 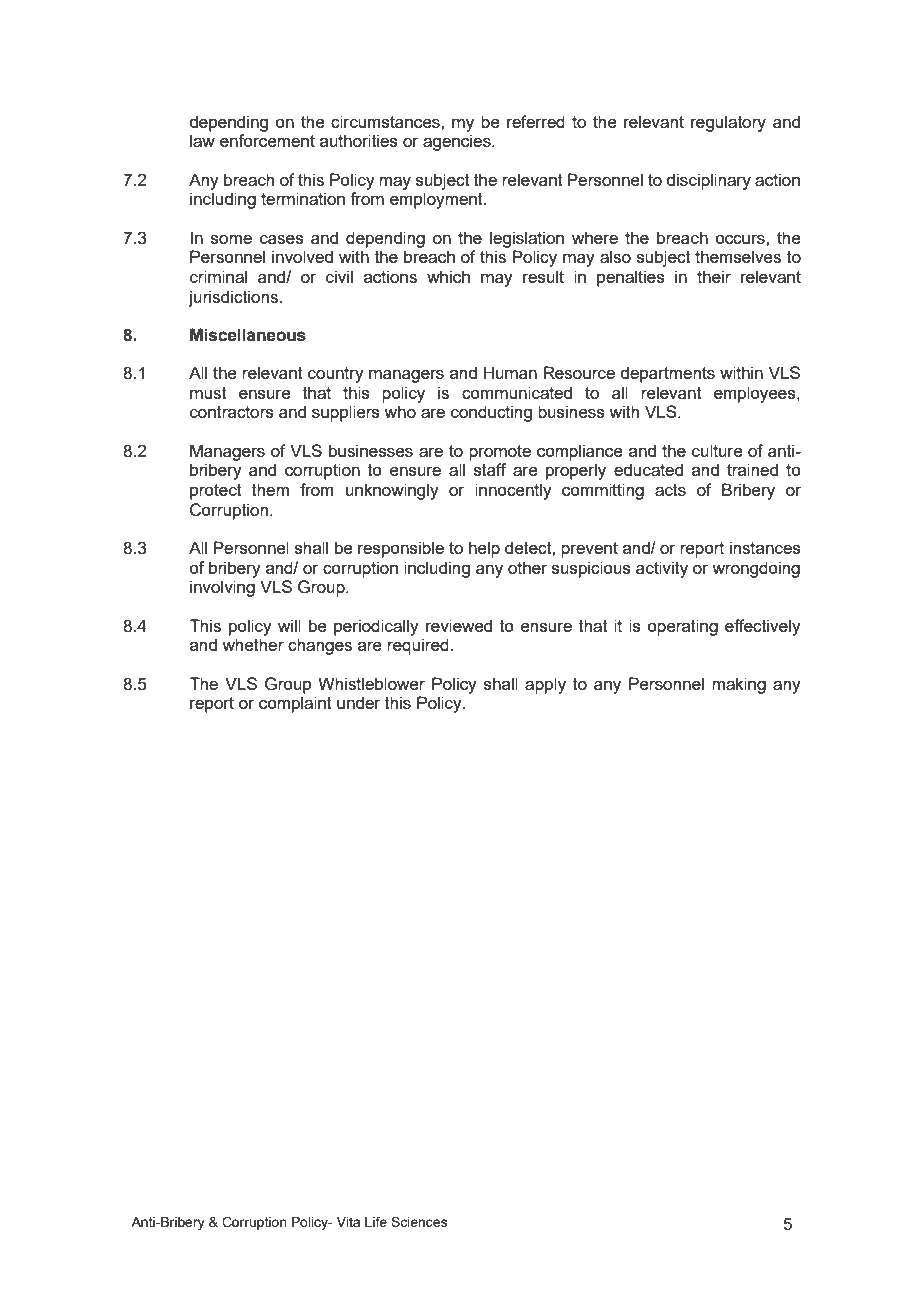 What do you see at coordinates (459, 625) in the screenshot?
I see `reviewed` at bounding box center [459, 625].
